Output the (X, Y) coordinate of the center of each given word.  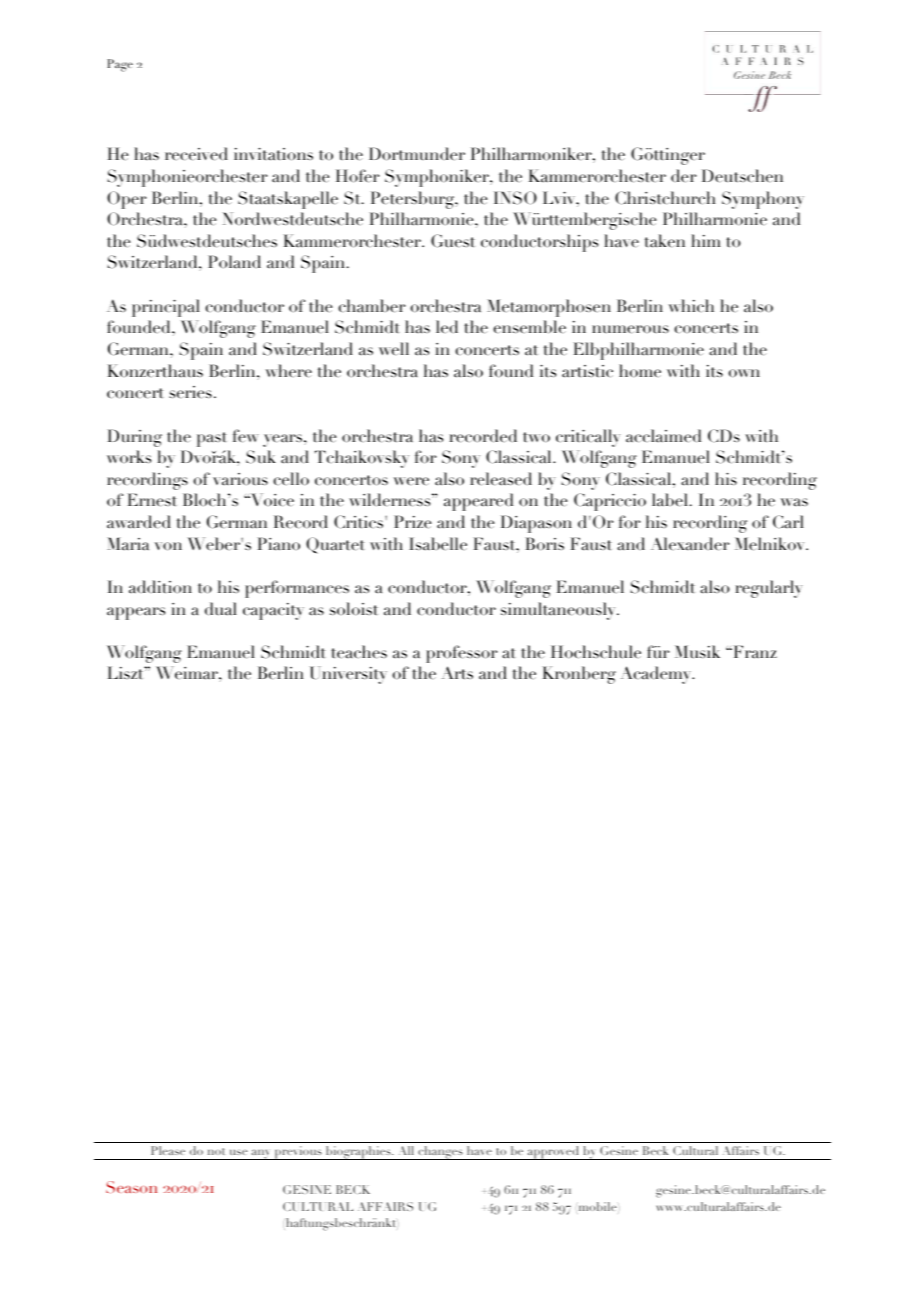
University (348, 675)
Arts (457, 673)
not (216, 1151)
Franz (754, 651)
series (190, 392)
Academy (657, 675)
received (196, 154)
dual (221, 609)
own (744, 373)
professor (461, 654)
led (447, 327)
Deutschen (742, 176)
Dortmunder (417, 154)
